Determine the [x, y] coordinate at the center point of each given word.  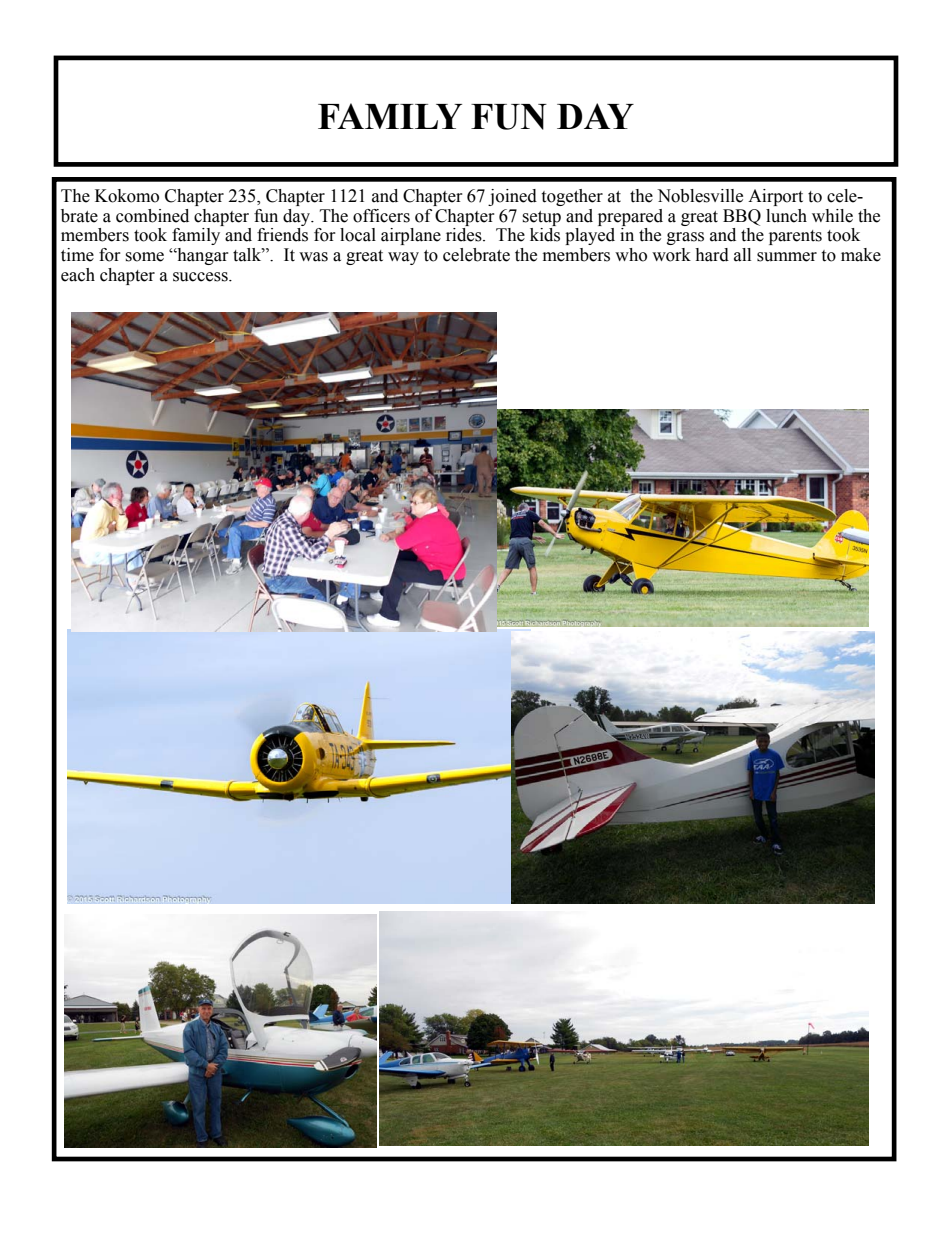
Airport [775, 197]
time [77, 255]
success [201, 277]
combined [152, 216]
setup [541, 218]
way [403, 258]
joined [512, 197]
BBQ [742, 217]
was [313, 257]
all [742, 255]
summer [787, 257]
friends [282, 235]
